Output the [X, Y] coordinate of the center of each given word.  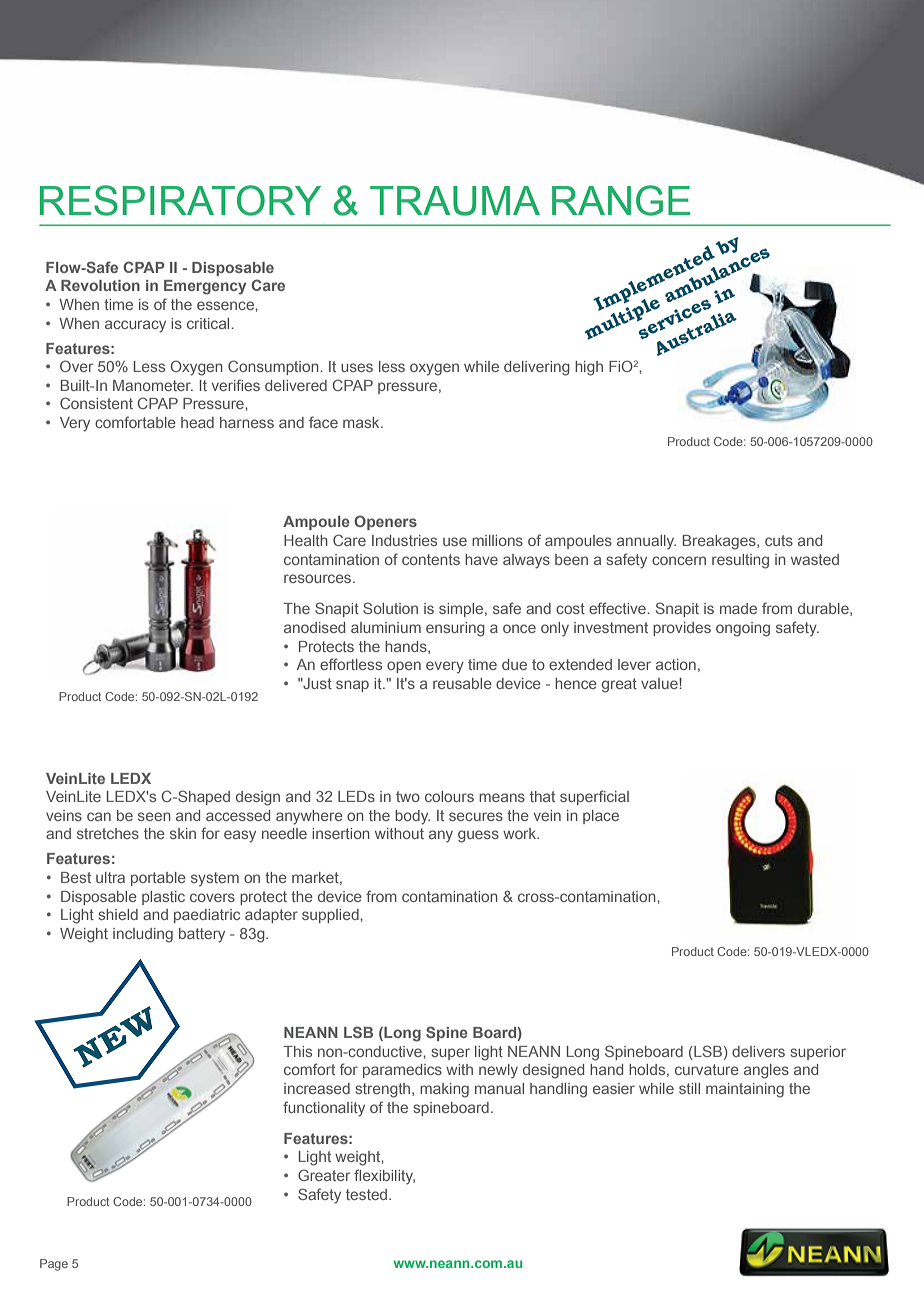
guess [478, 836]
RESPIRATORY [180, 200]
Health [306, 540]
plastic [163, 898]
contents [431, 559]
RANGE [621, 200]
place [601, 817]
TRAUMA [455, 201]
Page [54, 1265]
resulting [740, 561]
